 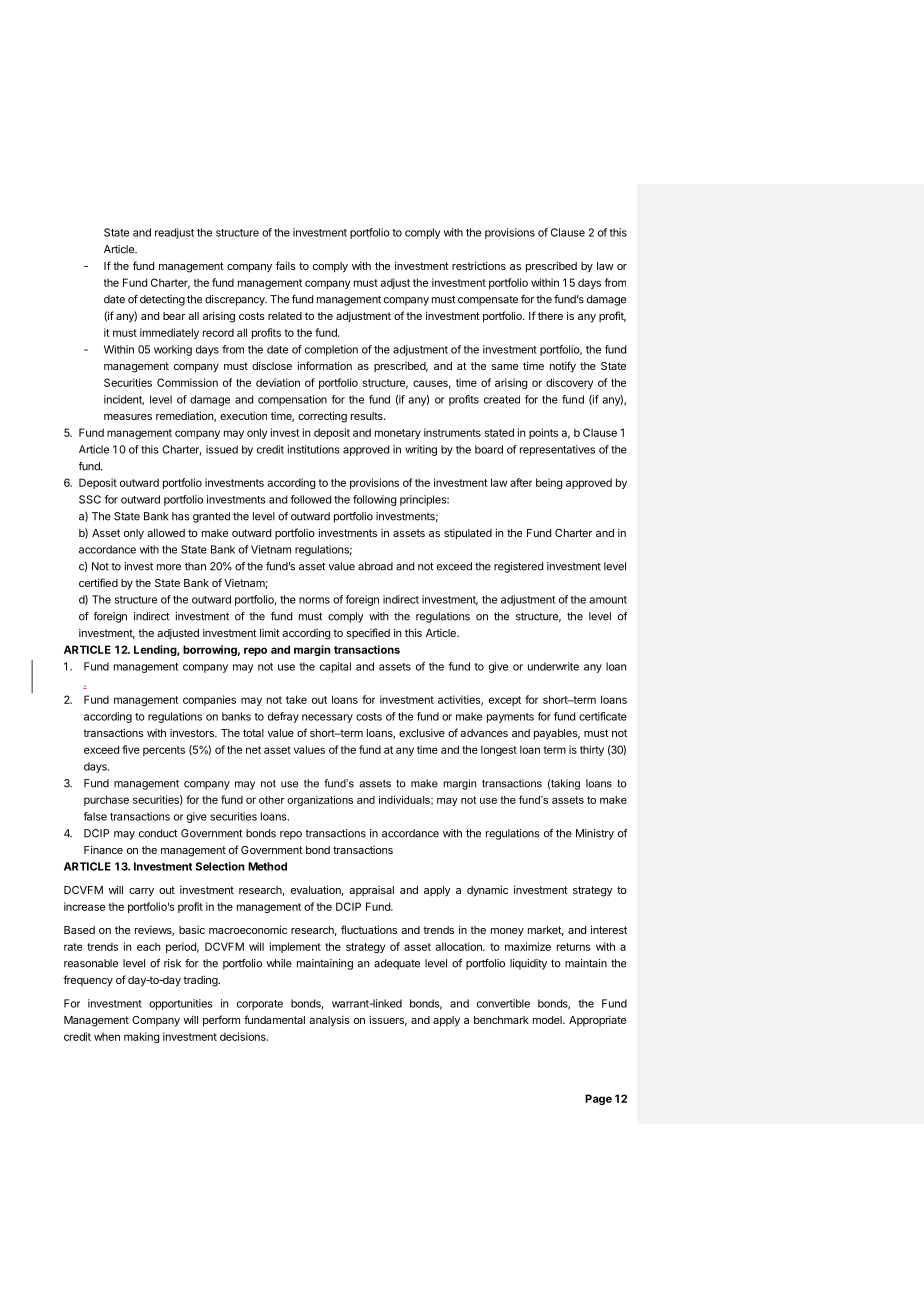 What do you see at coordinates (286, 265) in the document?
I see `fails` at bounding box center [286, 265].
